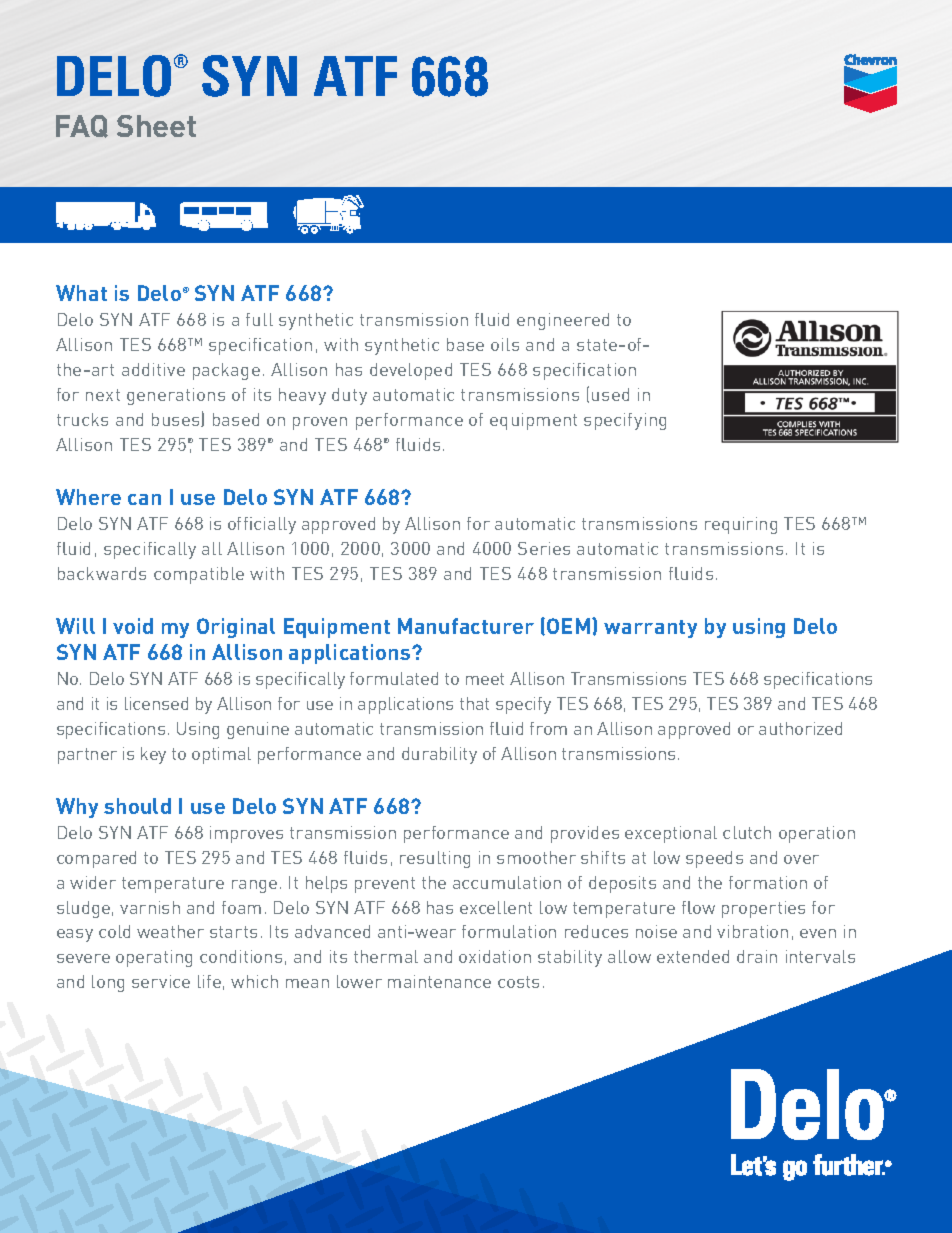 This screenshot has height=1233, width=952. Describe the element at coordinates (153, 755) in the screenshot. I see `key` at that location.
